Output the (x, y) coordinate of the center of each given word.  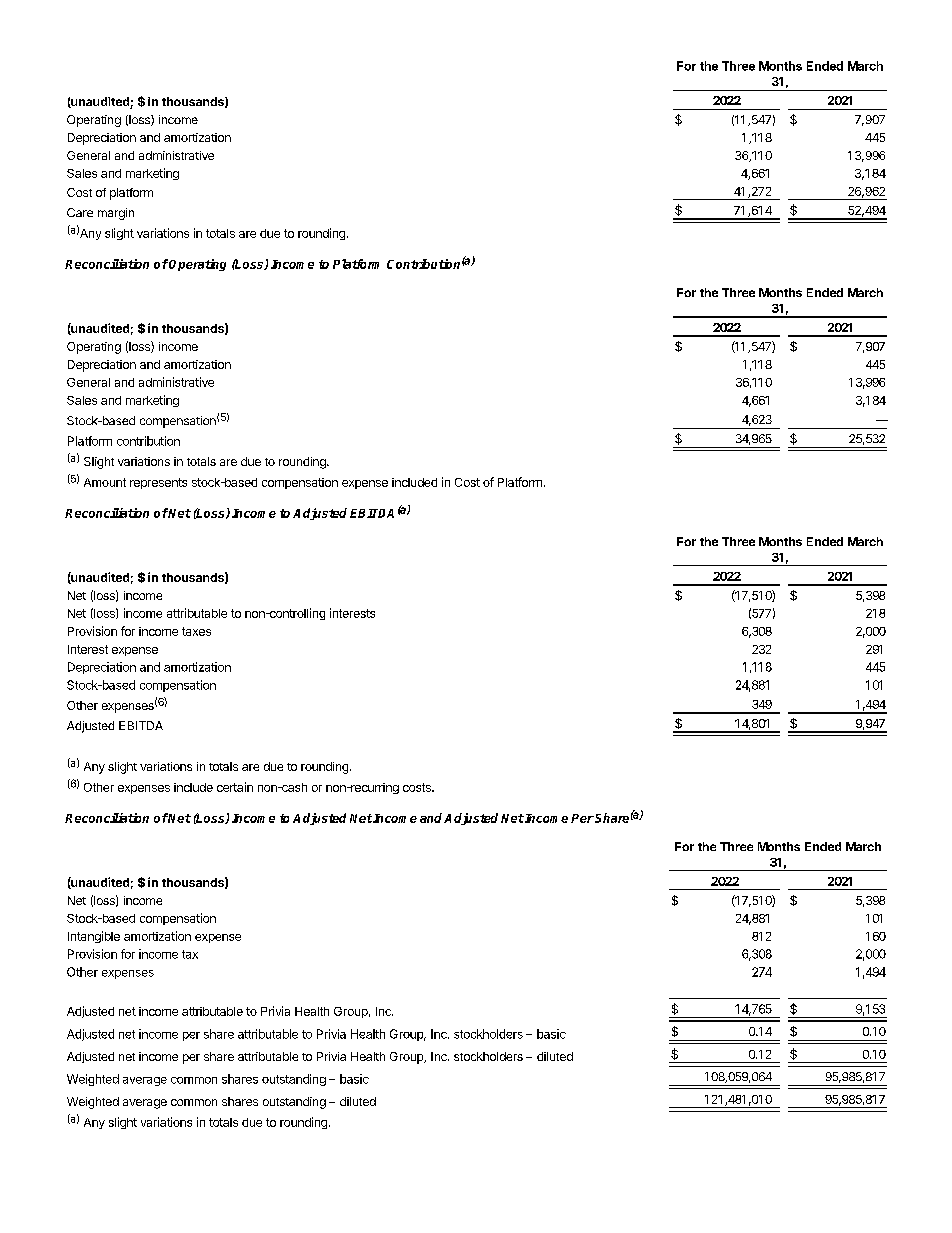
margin (116, 214)
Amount (105, 482)
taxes (196, 631)
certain (235, 787)
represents (158, 483)
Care (80, 212)
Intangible (94, 937)
